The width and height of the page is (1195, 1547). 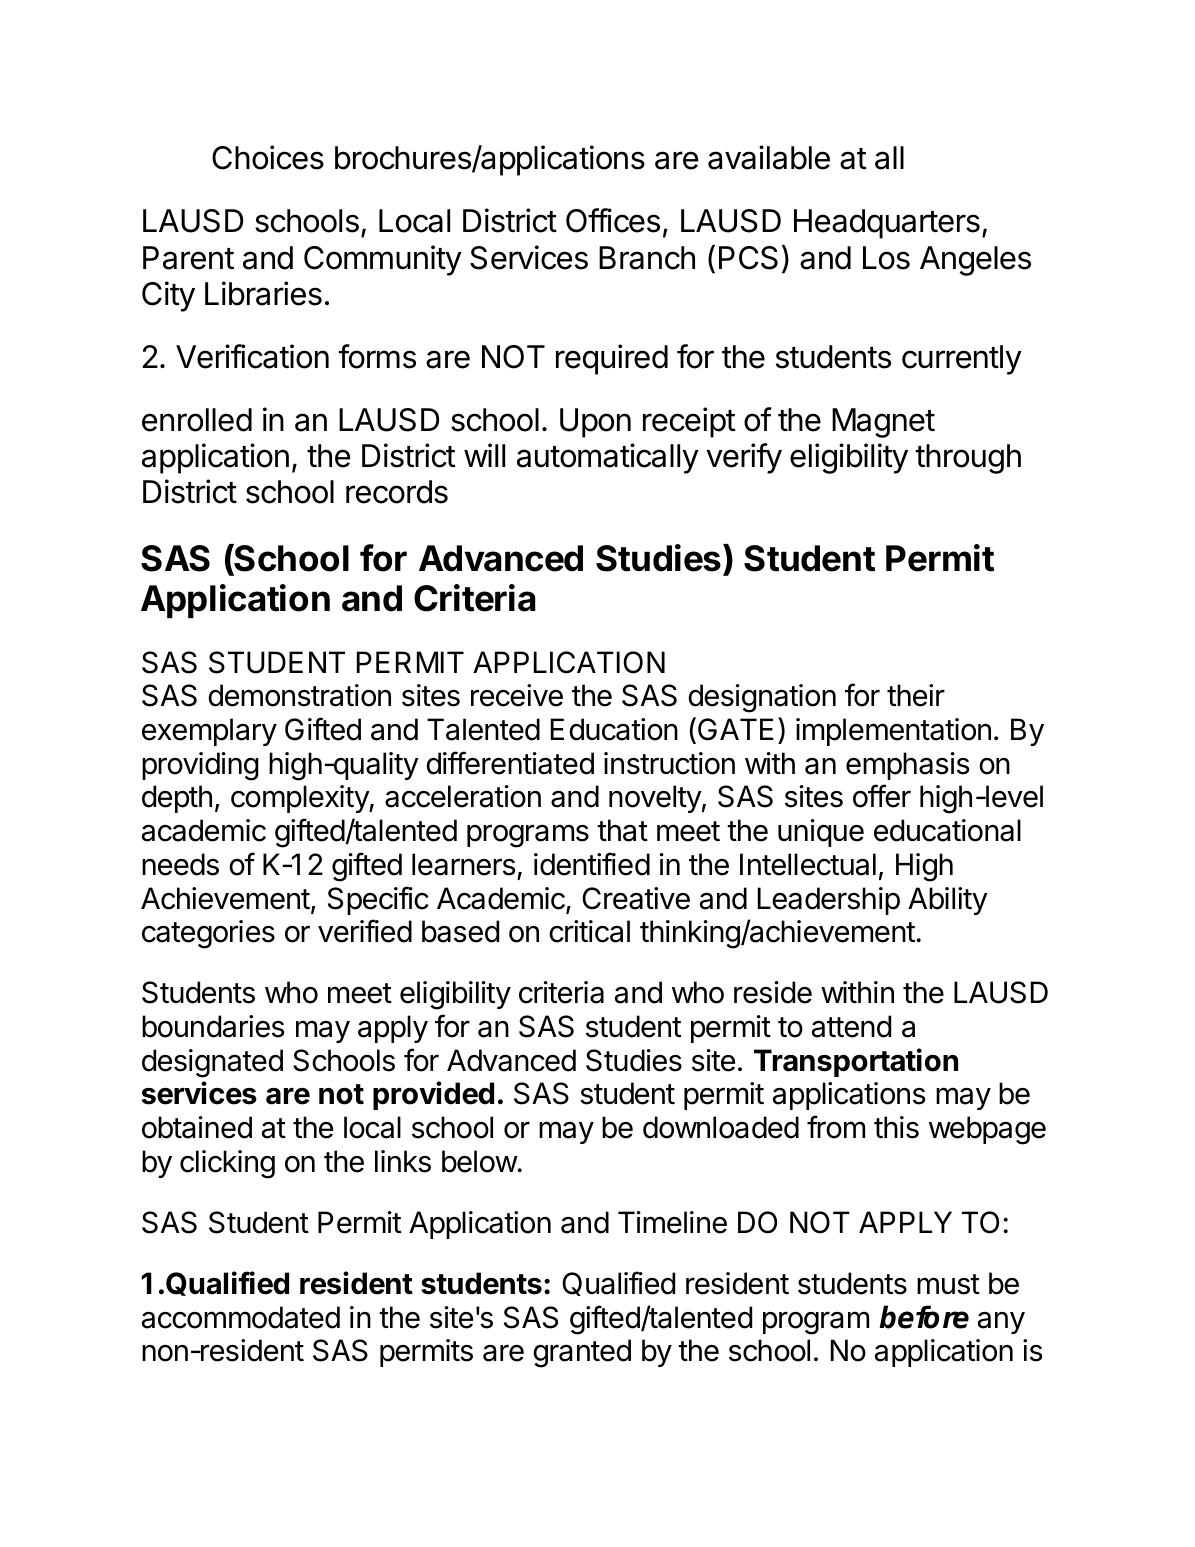 I want to click on accommodated, so click(x=241, y=1317).
